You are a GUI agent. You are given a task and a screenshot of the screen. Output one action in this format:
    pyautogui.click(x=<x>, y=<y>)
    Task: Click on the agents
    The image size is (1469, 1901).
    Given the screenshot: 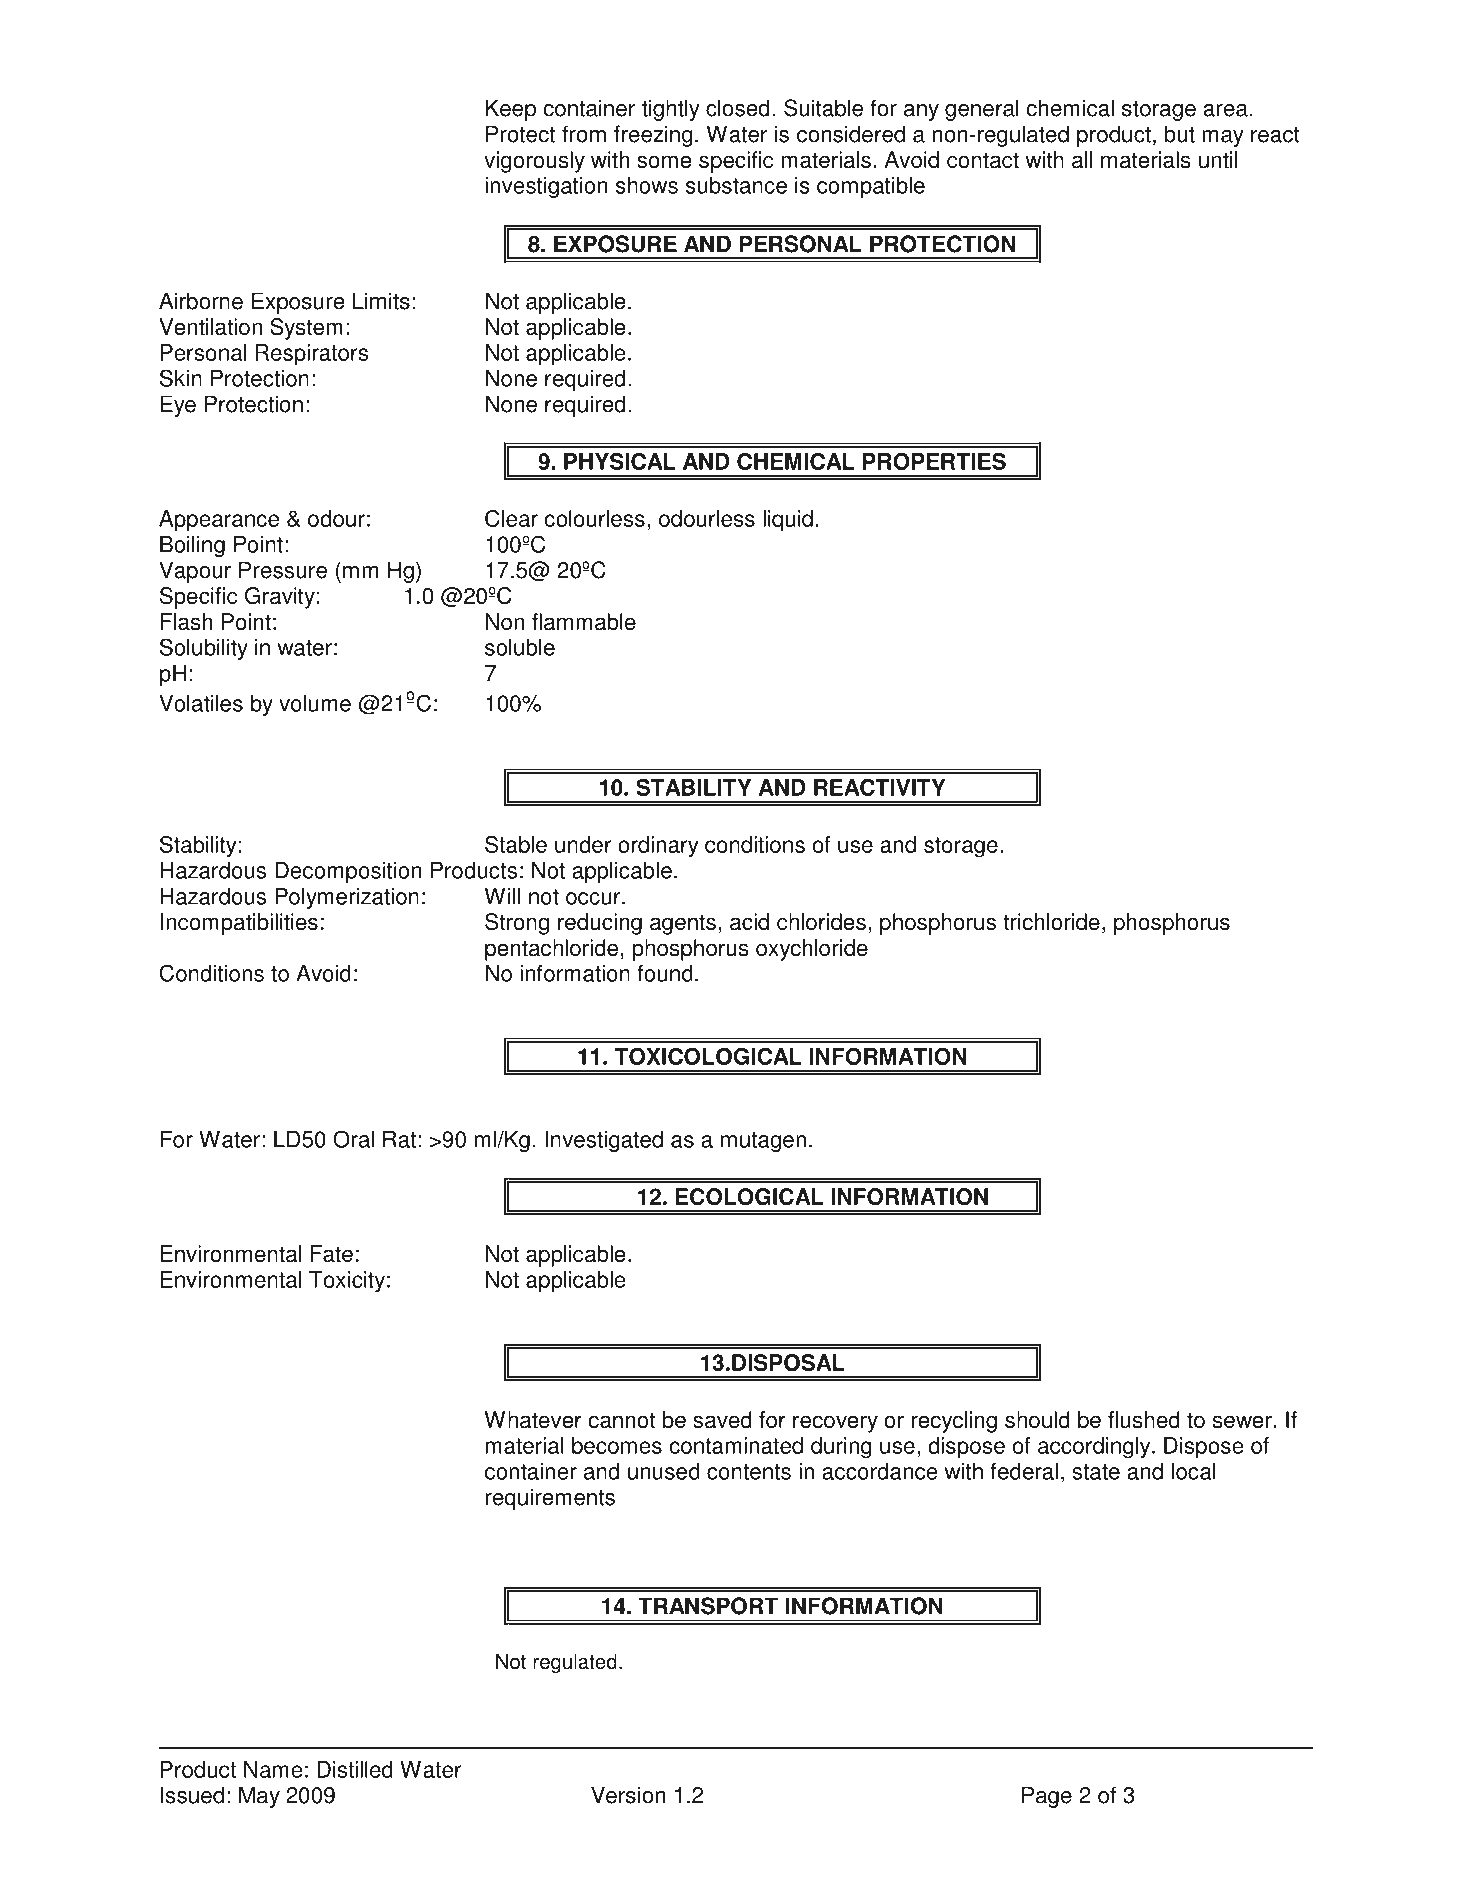 What is the action you would take?
    pyautogui.click(x=683, y=924)
